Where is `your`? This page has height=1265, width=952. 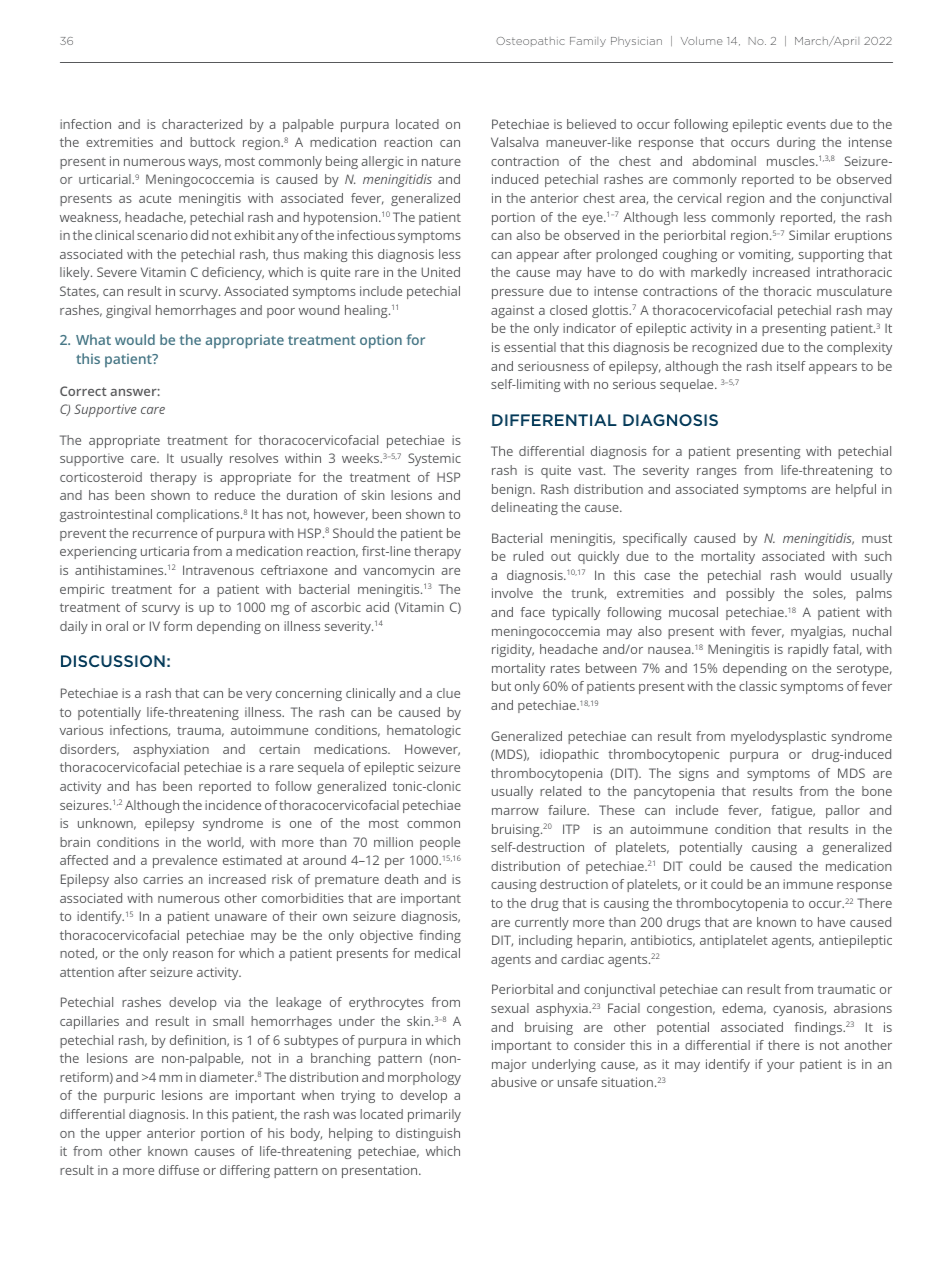
your is located at coordinates (781, 1067).
